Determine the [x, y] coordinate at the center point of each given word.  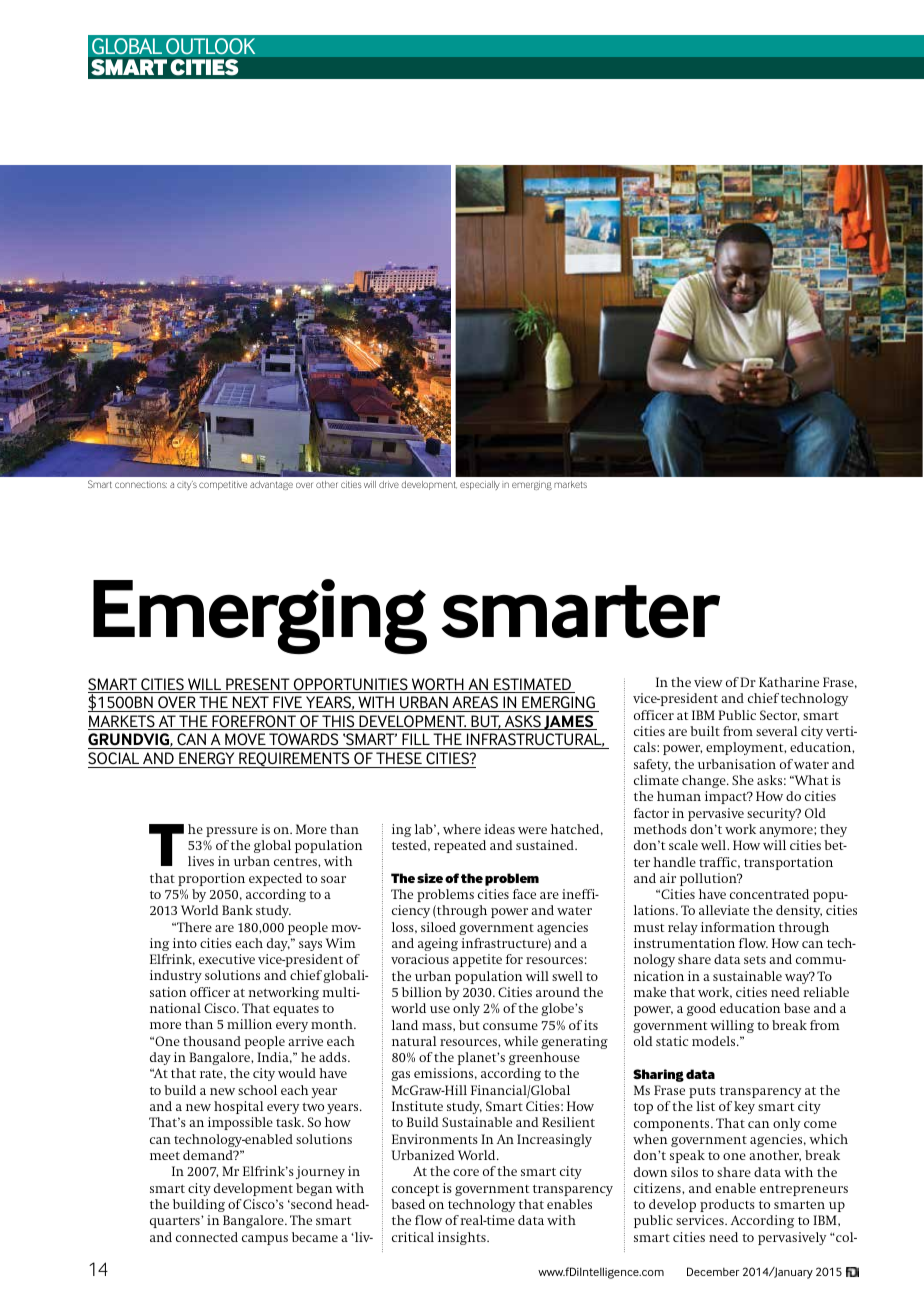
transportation [788, 863]
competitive [223, 485]
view [708, 682]
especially [480, 485]
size [430, 878]
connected [207, 1237]
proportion [211, 879]
